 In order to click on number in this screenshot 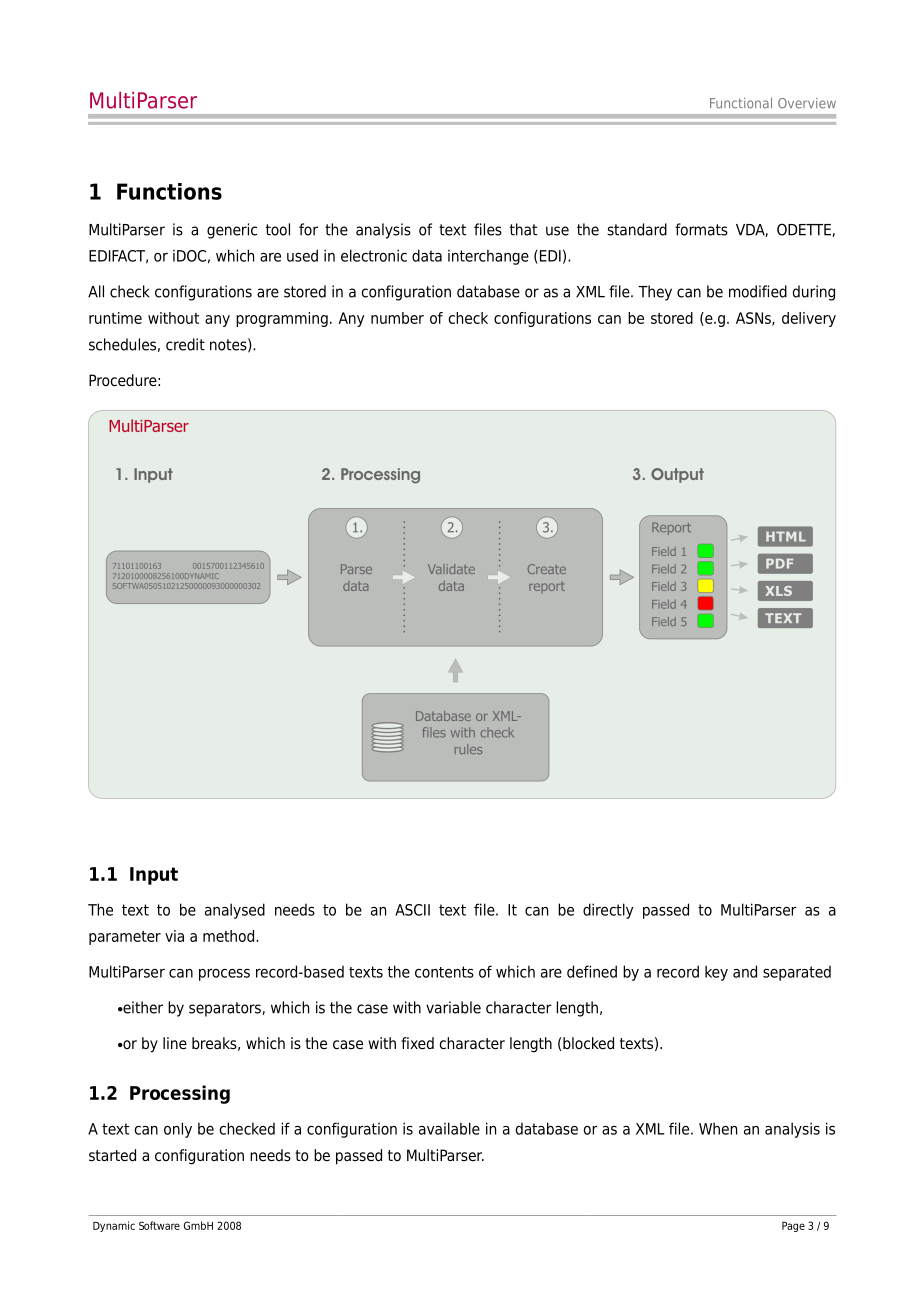, I will do `click(397, 318)`.
